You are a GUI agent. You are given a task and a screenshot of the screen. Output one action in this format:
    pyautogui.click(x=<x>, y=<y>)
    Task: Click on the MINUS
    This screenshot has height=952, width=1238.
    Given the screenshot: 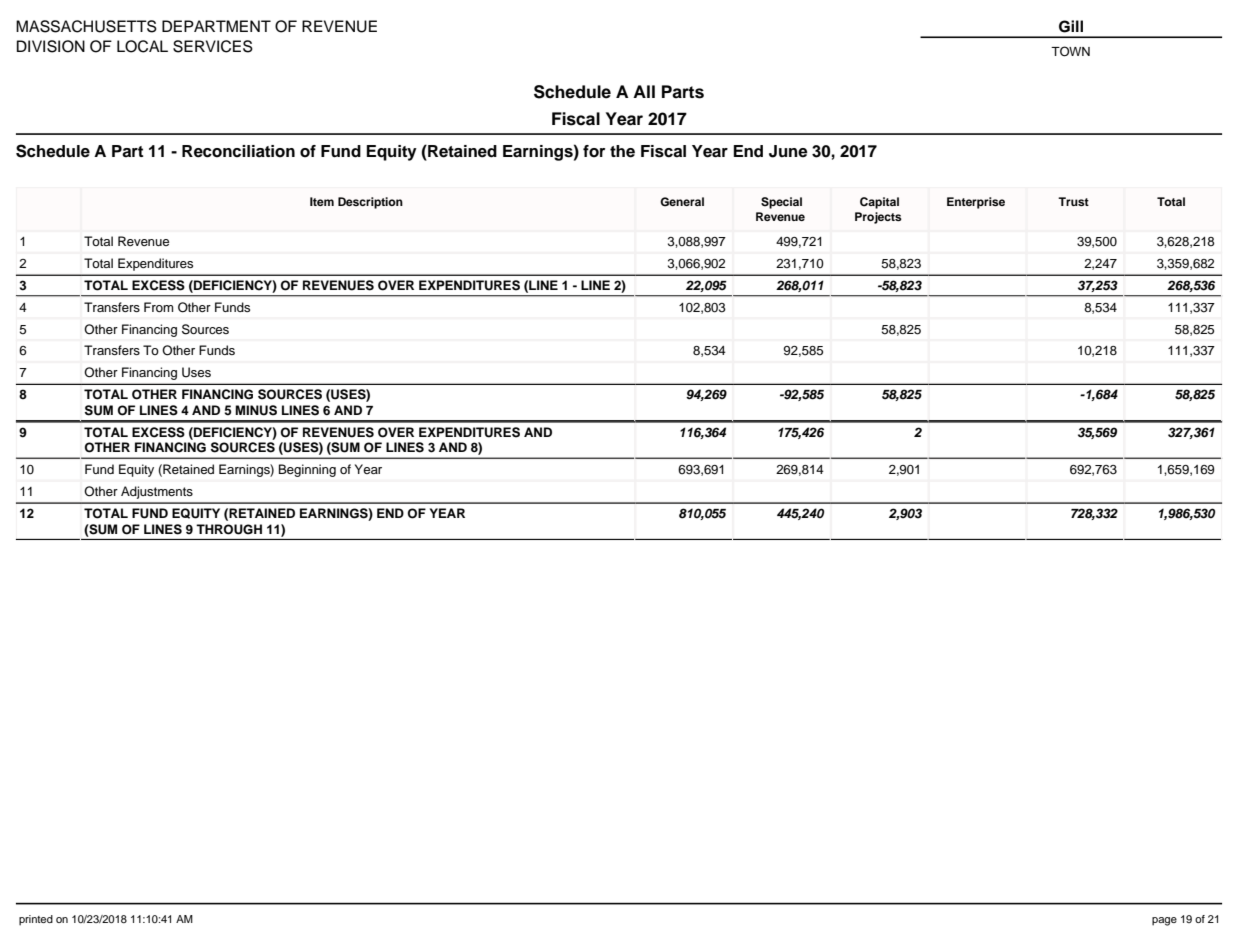 What is the action you would take?
    pyautogui.click(x=256, y=410)
